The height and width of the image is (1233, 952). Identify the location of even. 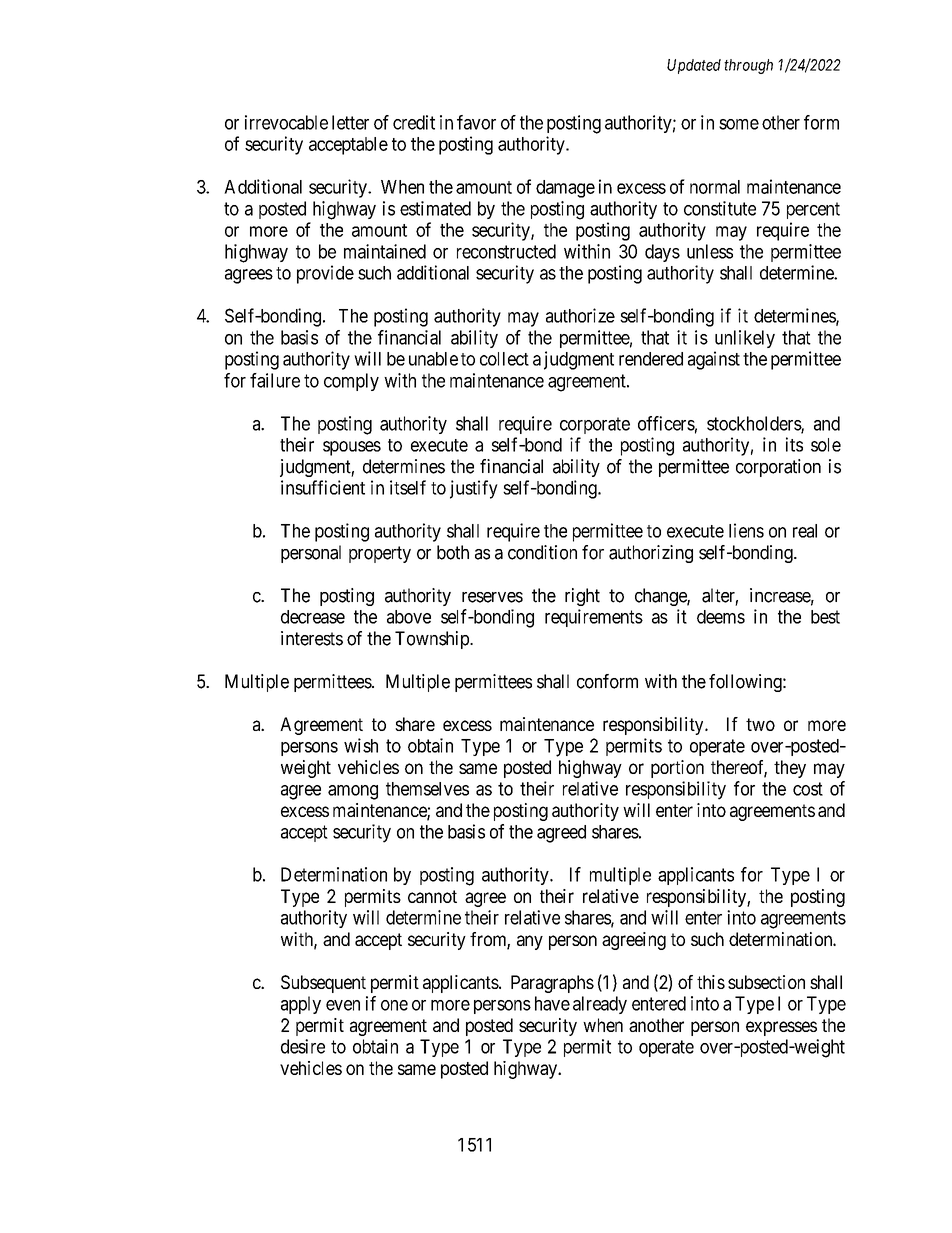
(343, 1005).
